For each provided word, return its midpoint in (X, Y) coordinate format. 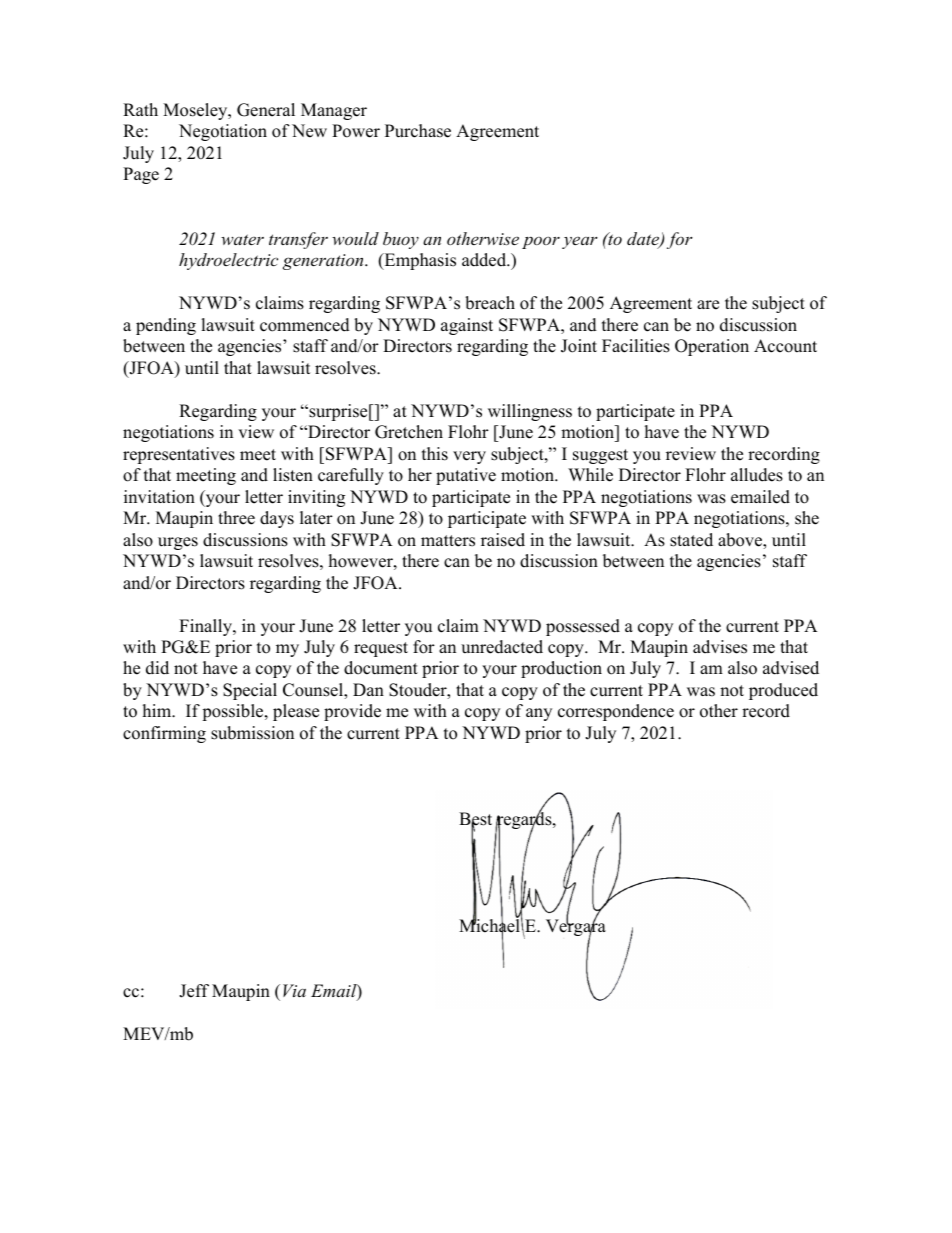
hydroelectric (228, 261)
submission (252, 733)
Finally (206, 627)
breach (490, 303)
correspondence (616, 712)
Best (475, 820)
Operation (712, 347)
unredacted (502, 647)
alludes (757, 475)
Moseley (196, 111)
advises (720, 647)
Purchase (418, 131)
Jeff (194, 991)
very (469, 457)
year (580, 242)
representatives (179, 455)
